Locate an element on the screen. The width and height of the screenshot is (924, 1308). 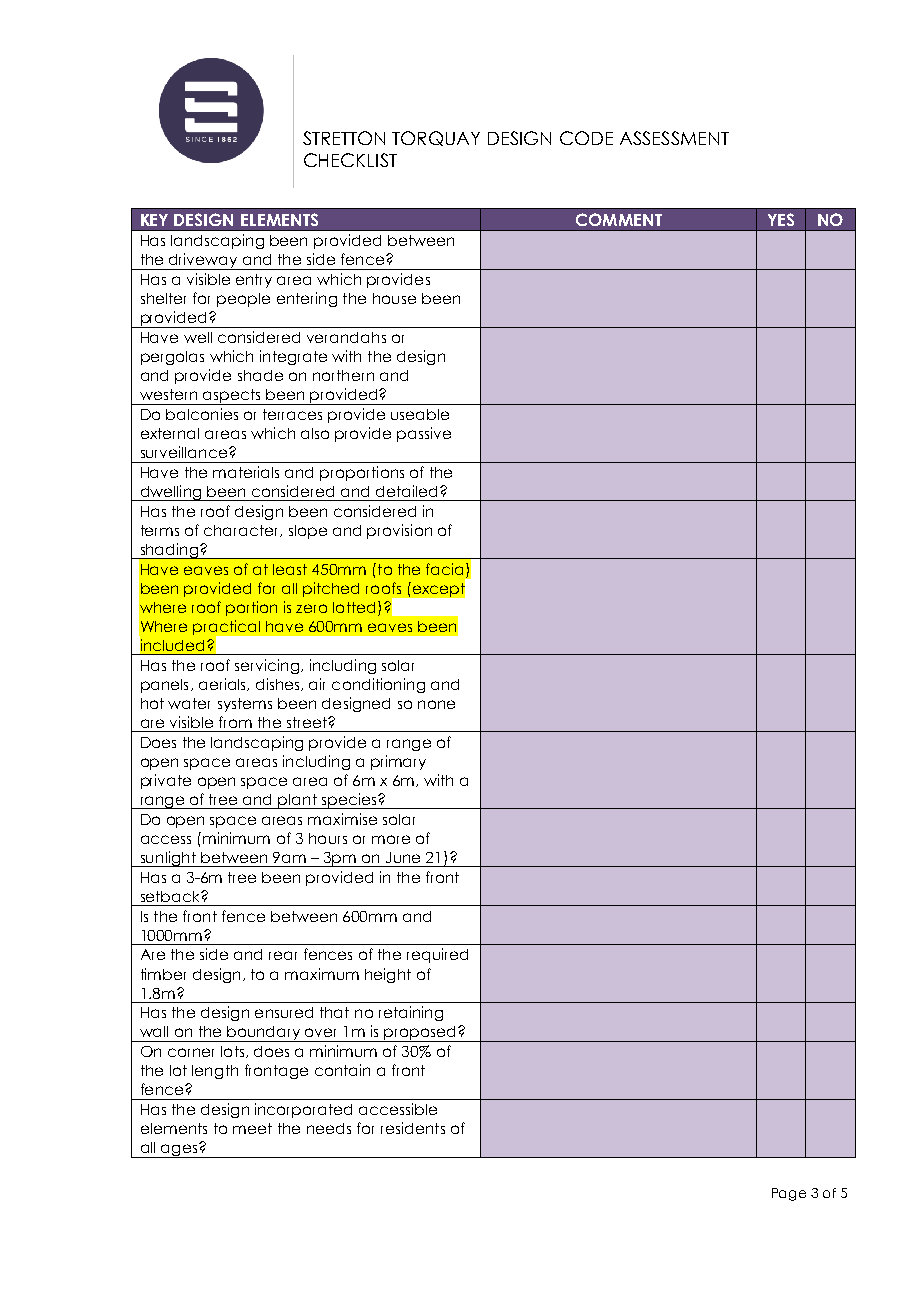
meet is located at coordinates (252, 1128).
